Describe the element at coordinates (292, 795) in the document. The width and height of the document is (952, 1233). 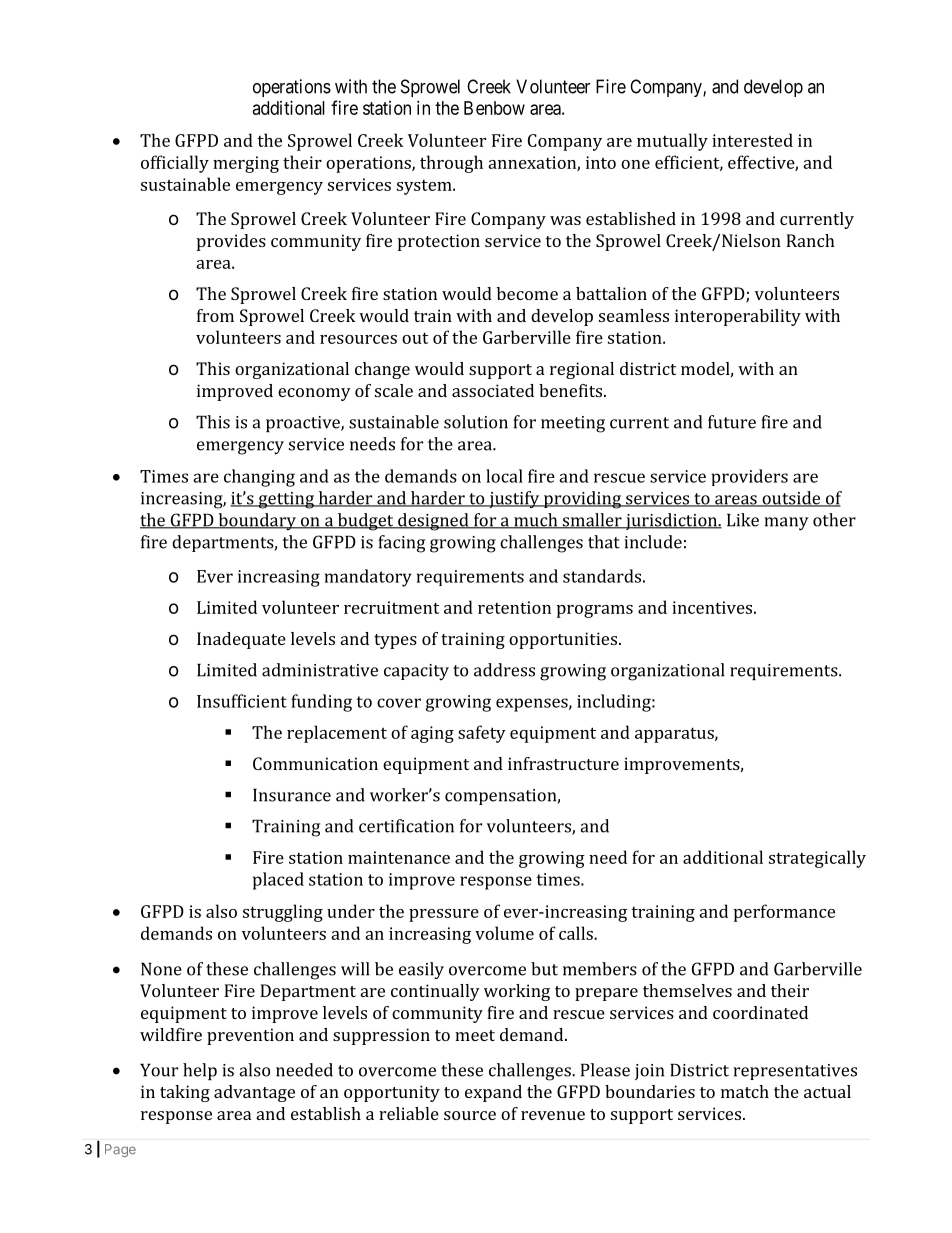
I see `Insurance` at that location.
